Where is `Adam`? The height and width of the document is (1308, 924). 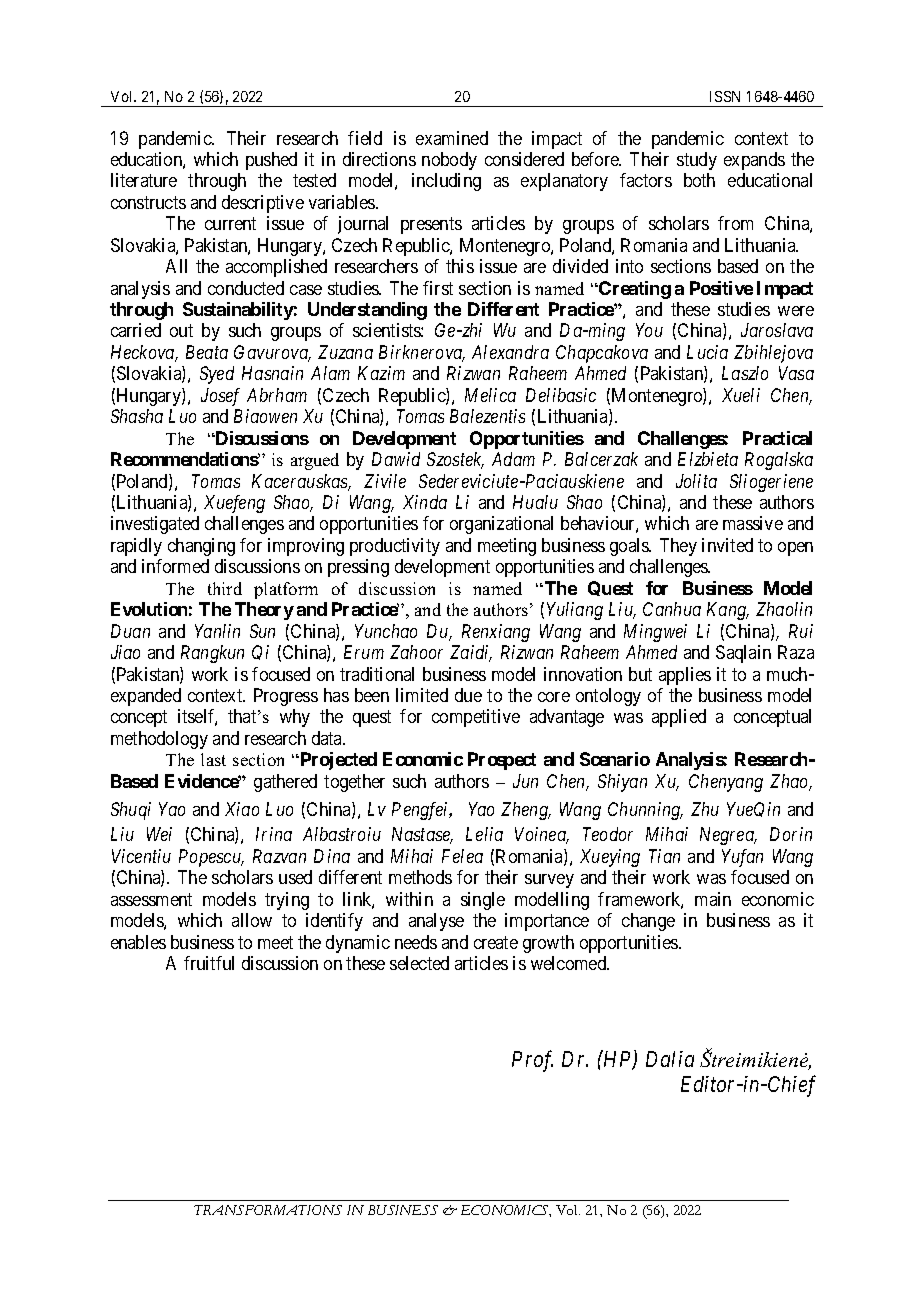 Adam is located at coordinates (513, 459).
